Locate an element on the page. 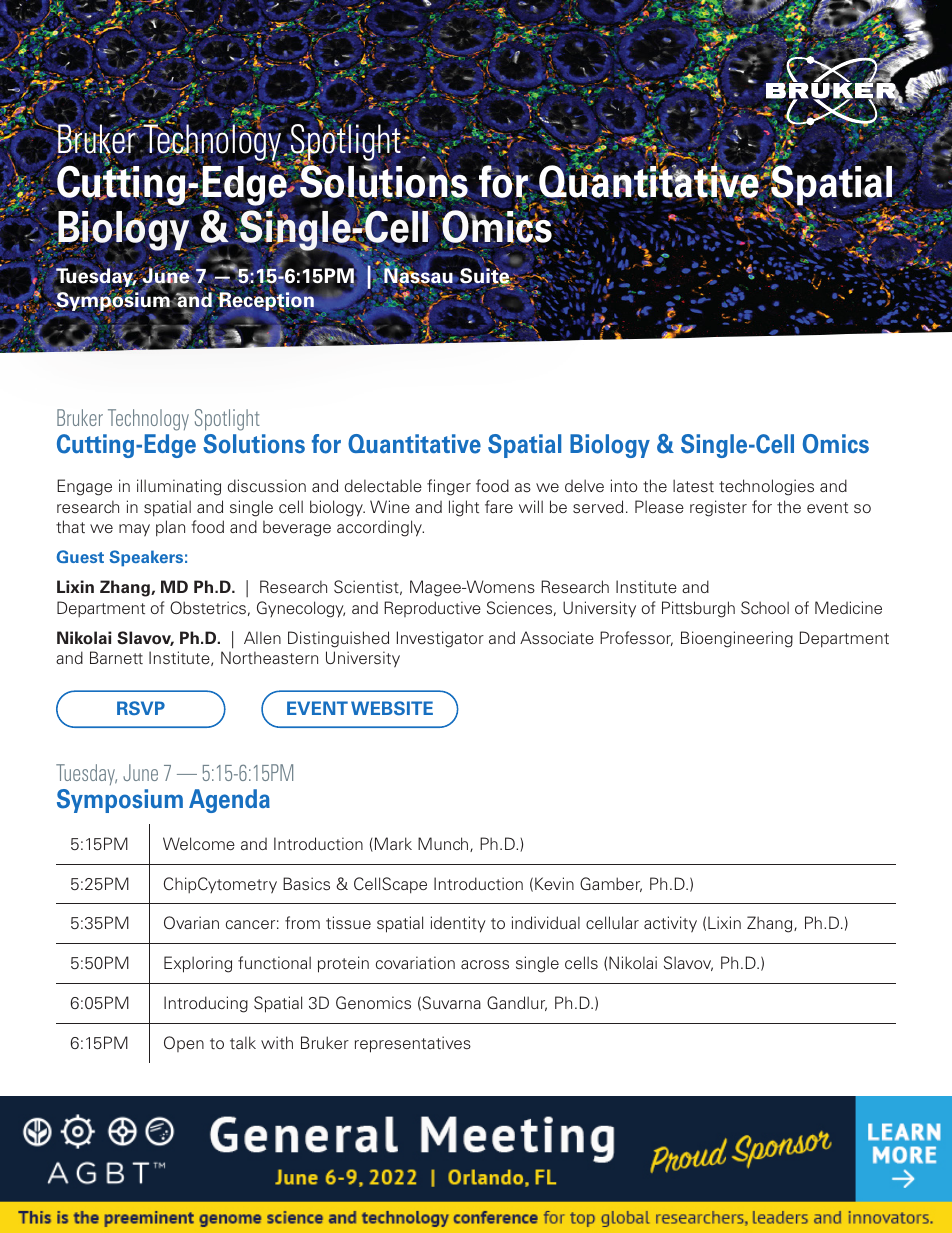 This image has height=1233, width=952. Allen is located at coordinates (262, 637).
